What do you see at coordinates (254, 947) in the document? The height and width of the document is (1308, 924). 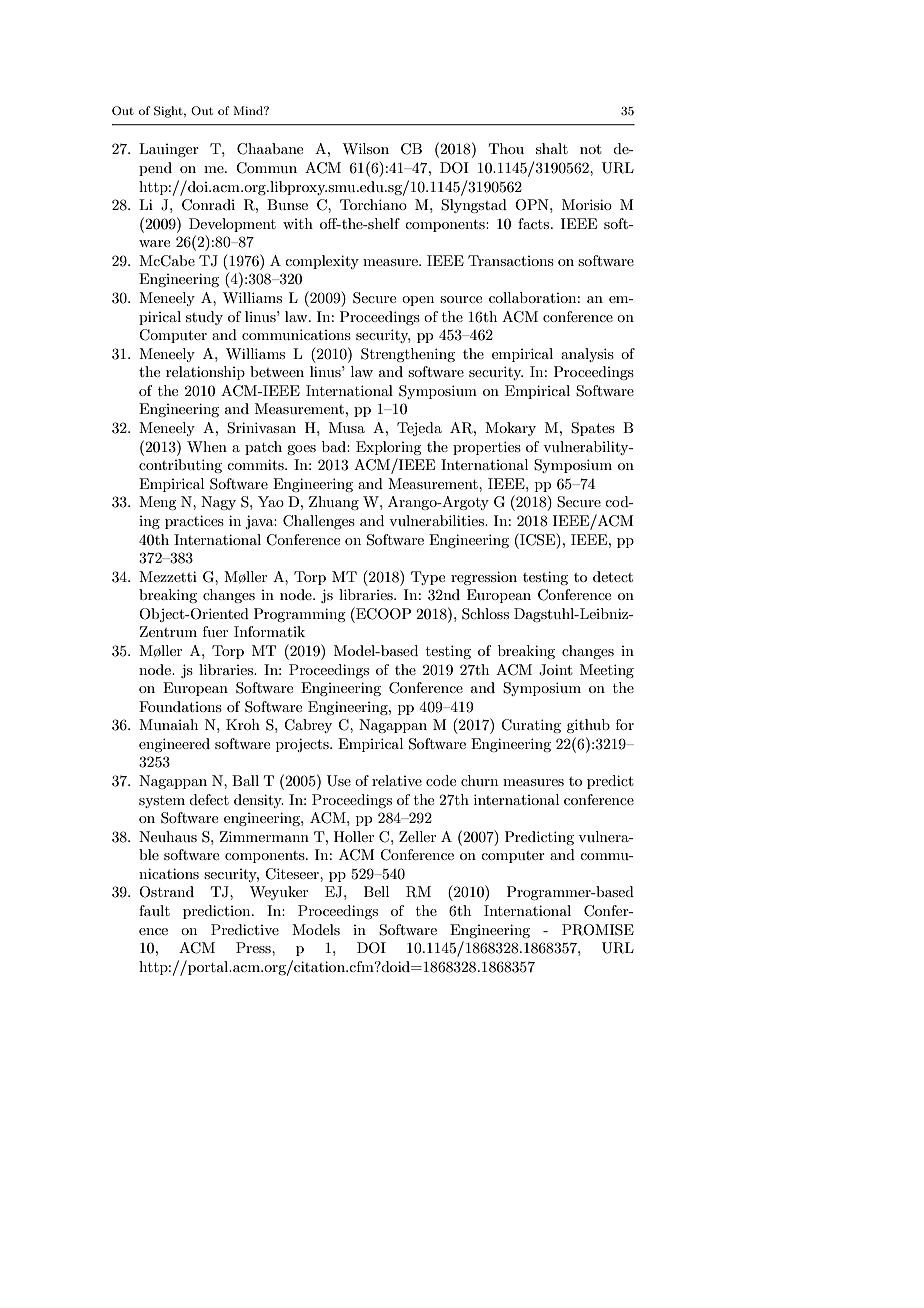 I see `Press` at bounding box center [254, 947].
